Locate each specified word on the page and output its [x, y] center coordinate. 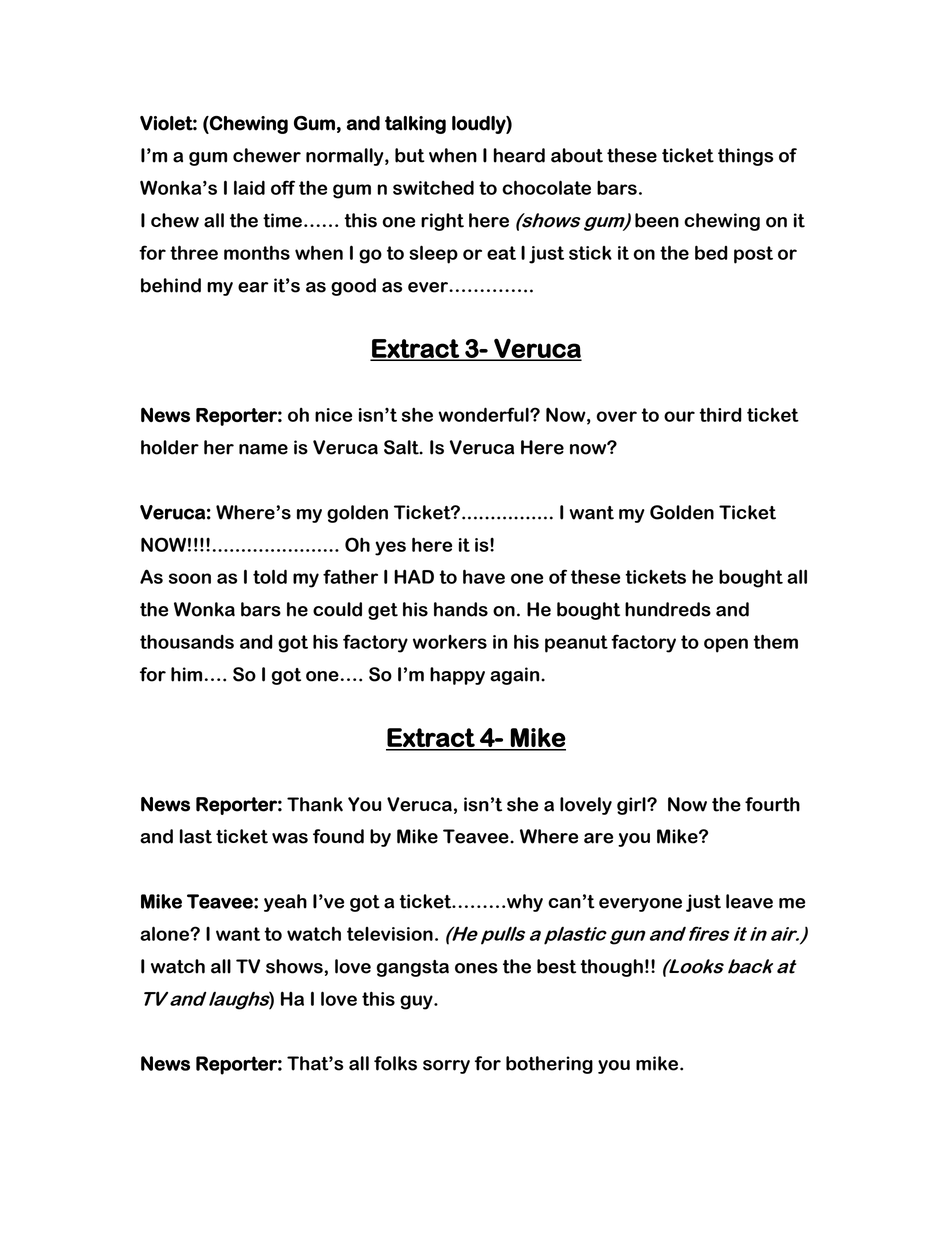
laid [249, 187]
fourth [772, 804]
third [720, 414]
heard [519, 155]
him [186, 674]
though [611, 968]
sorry [446, 1067]
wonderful [484, 414]
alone [165, 933]
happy [457, 676]
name [263, 449]
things [745, 157]
